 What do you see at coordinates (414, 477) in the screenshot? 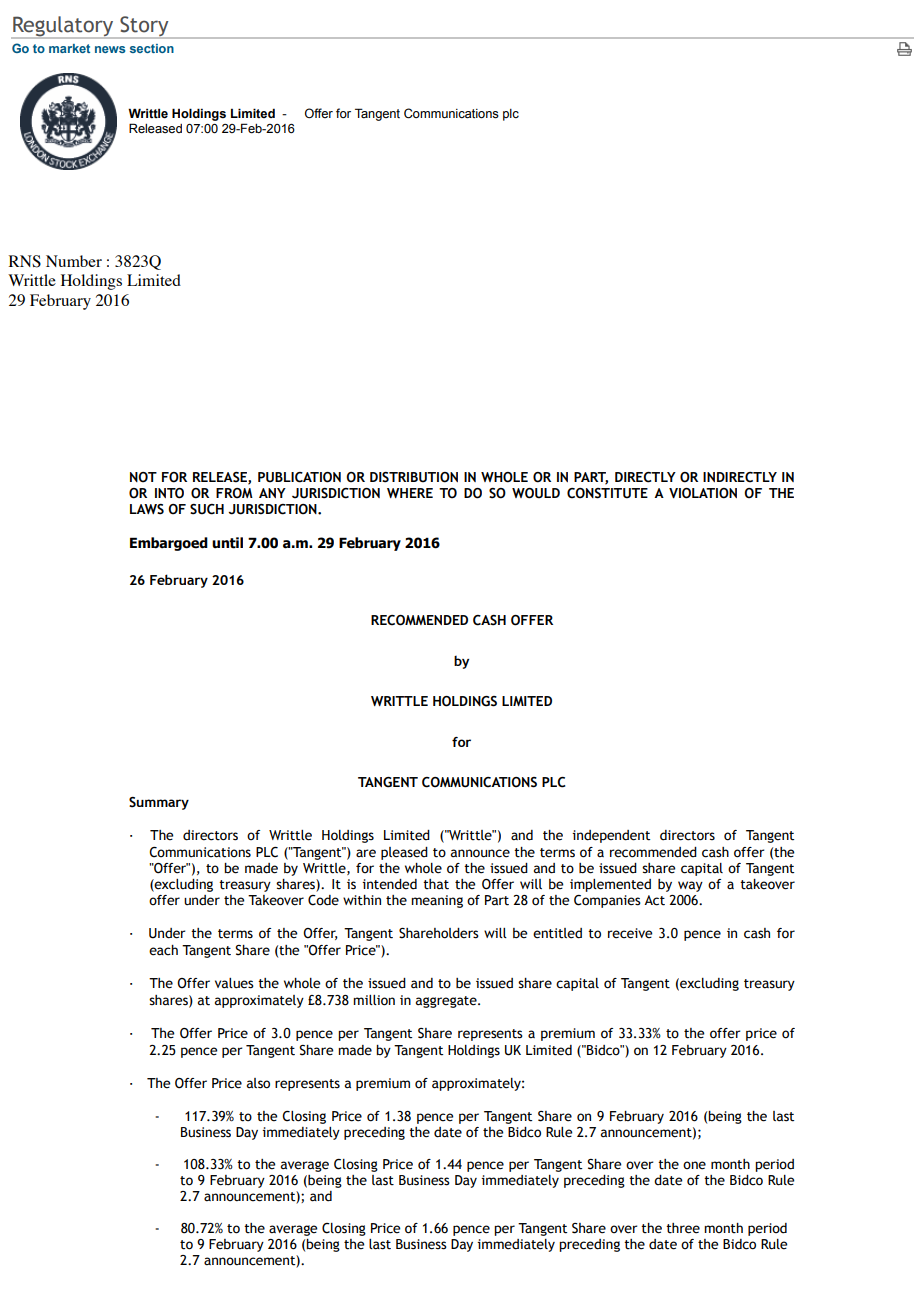
I see `DISTRIBUTION` at bounding box center [414, 477].
